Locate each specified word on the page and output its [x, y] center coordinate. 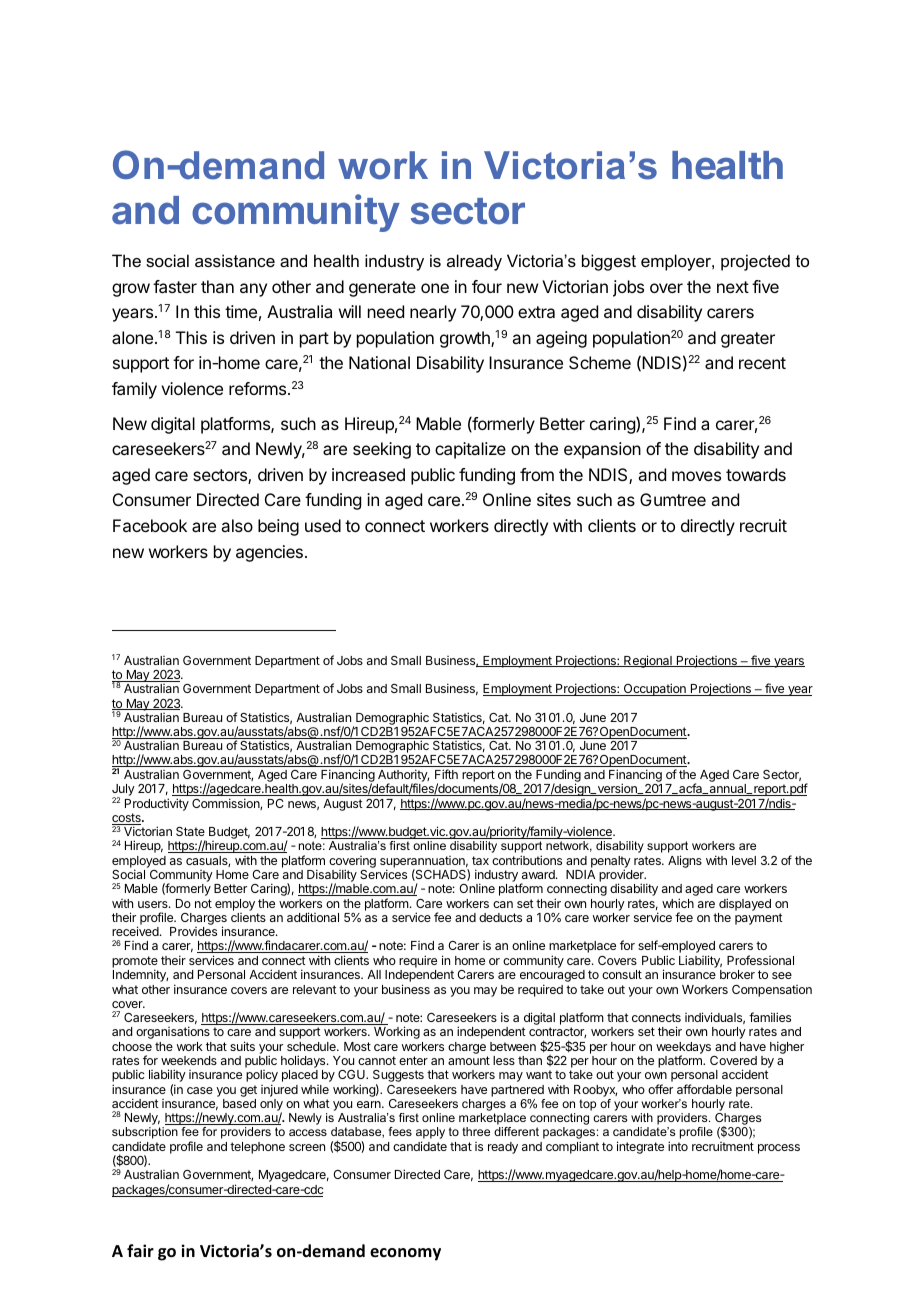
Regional [648, 661]
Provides [193, 931]
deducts [500, 917]
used [323, 525]
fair [140, 1250]
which [678, 903]
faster [175, 286]
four [487, 286]
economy [405, 1254]
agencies [269, 553]
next [733, 287]
